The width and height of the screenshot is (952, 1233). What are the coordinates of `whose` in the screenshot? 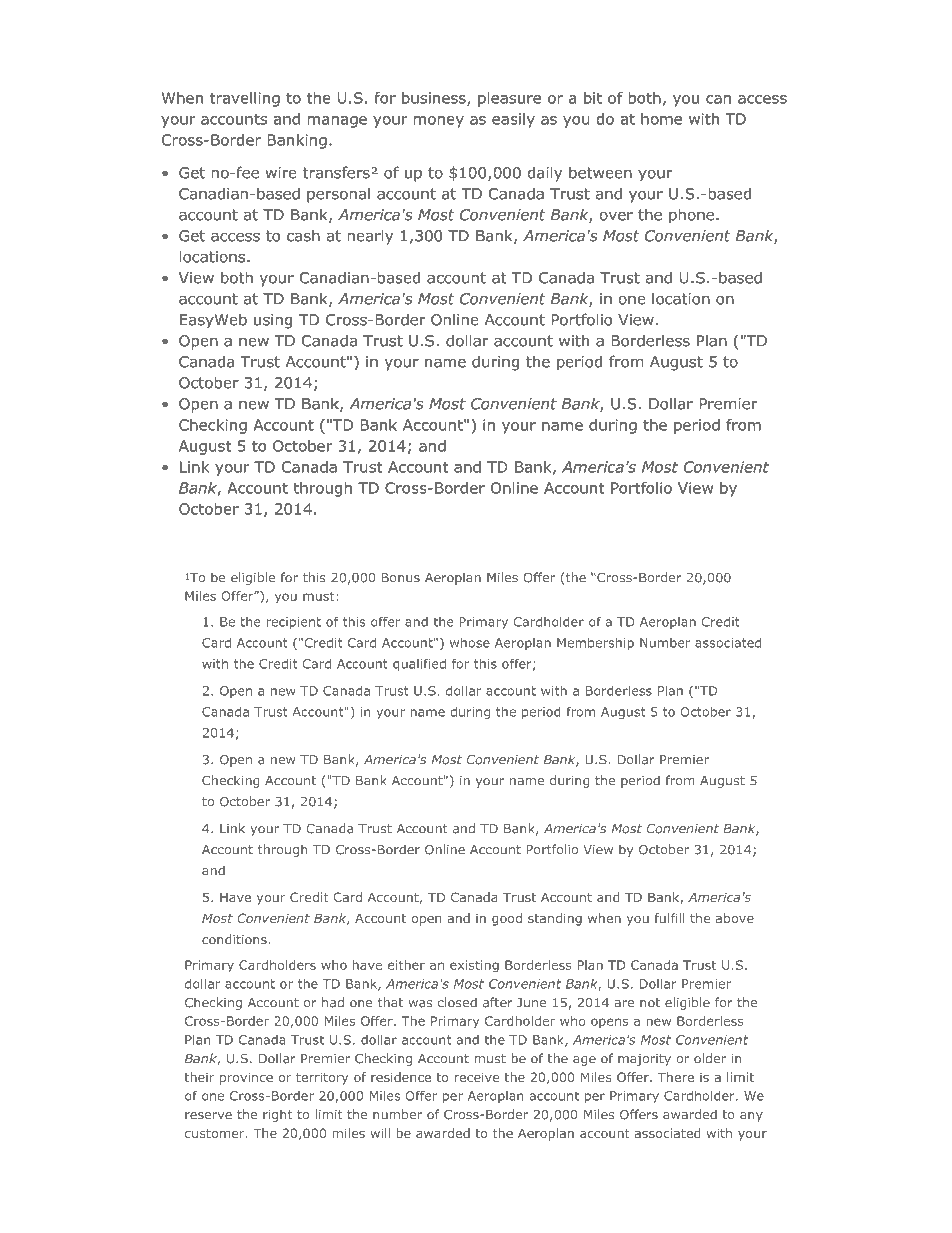 It's located at (470, 643).
